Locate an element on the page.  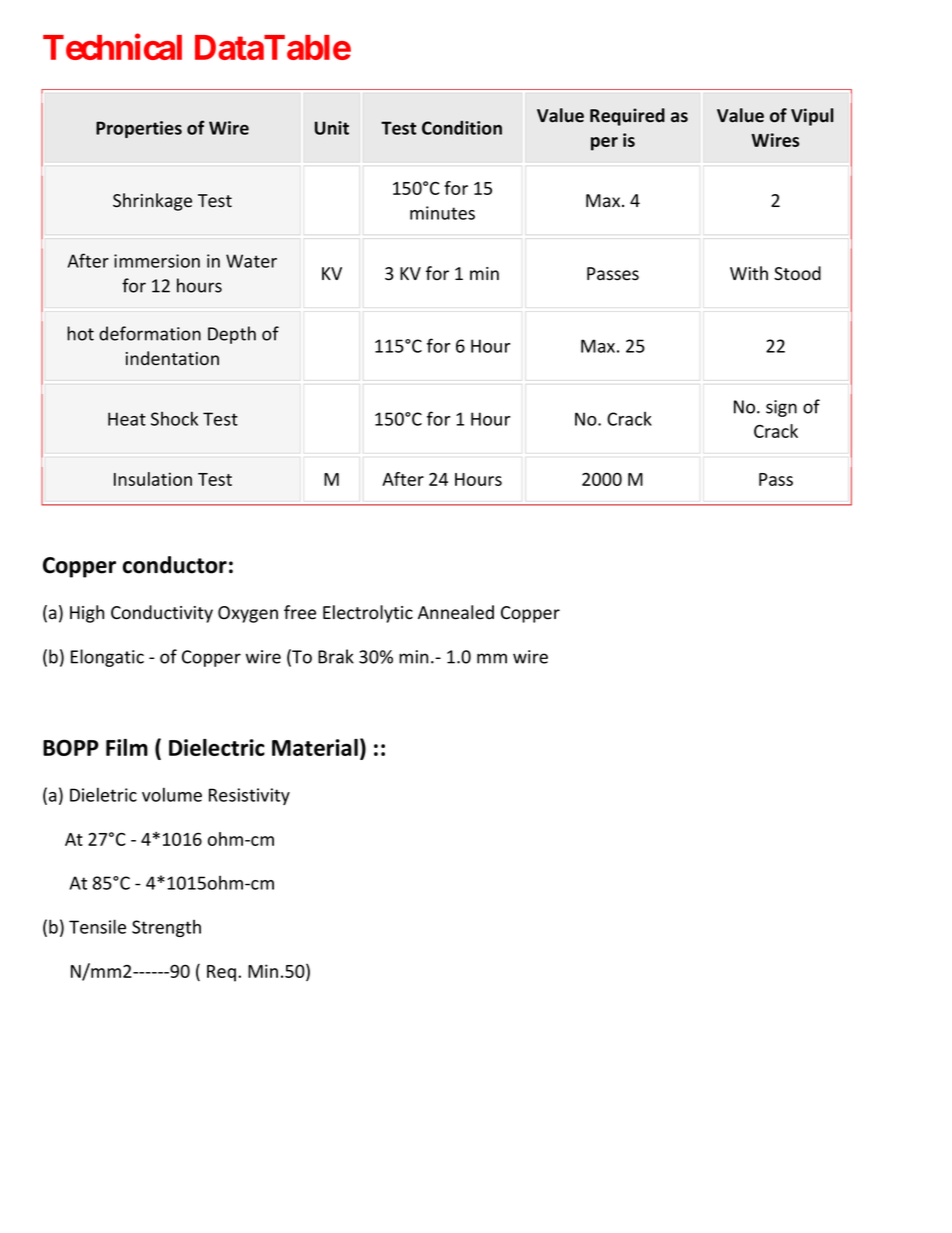
Annealed is located at coordinates (456, 612).
